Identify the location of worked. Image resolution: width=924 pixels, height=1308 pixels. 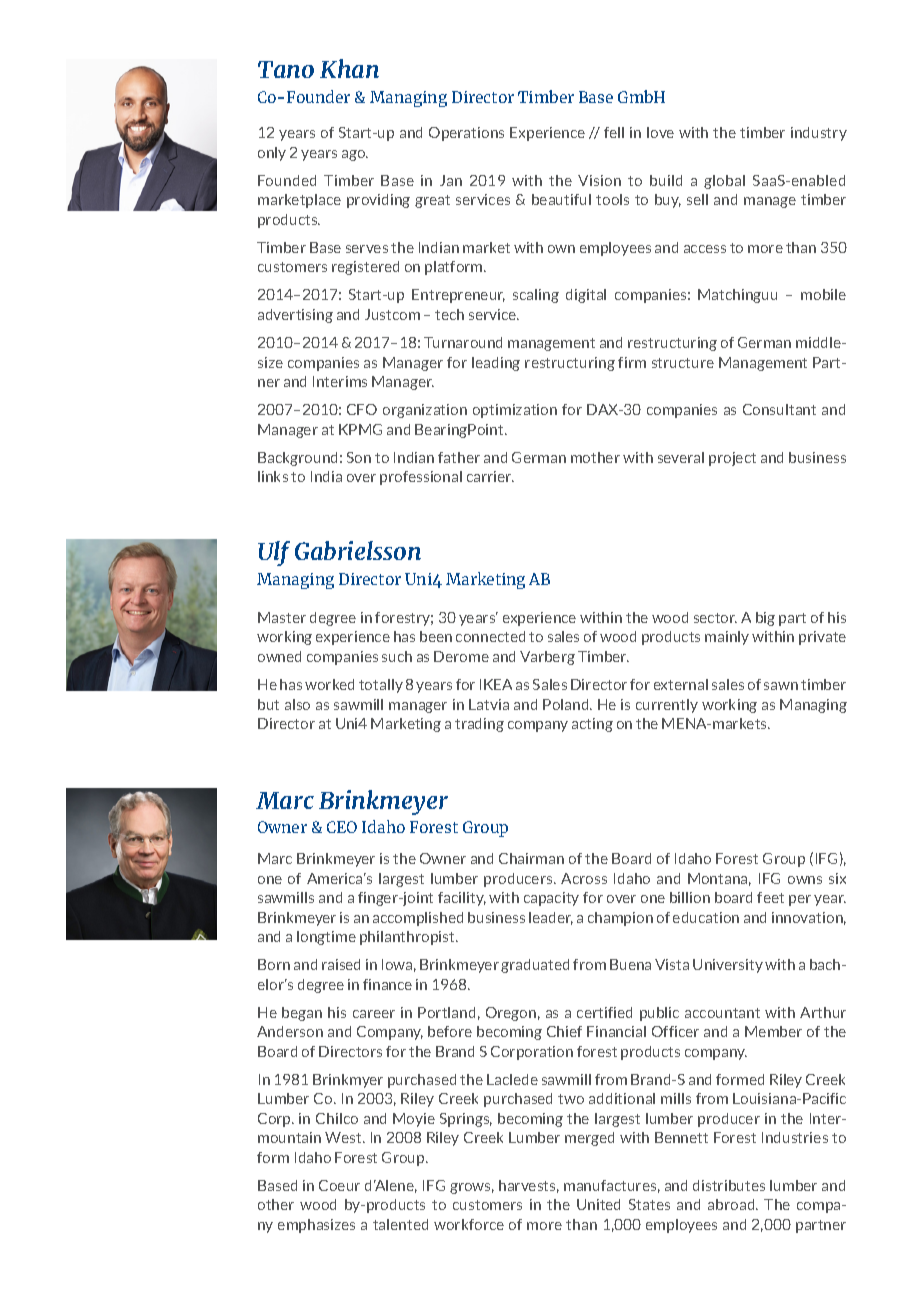
(329, 684).
